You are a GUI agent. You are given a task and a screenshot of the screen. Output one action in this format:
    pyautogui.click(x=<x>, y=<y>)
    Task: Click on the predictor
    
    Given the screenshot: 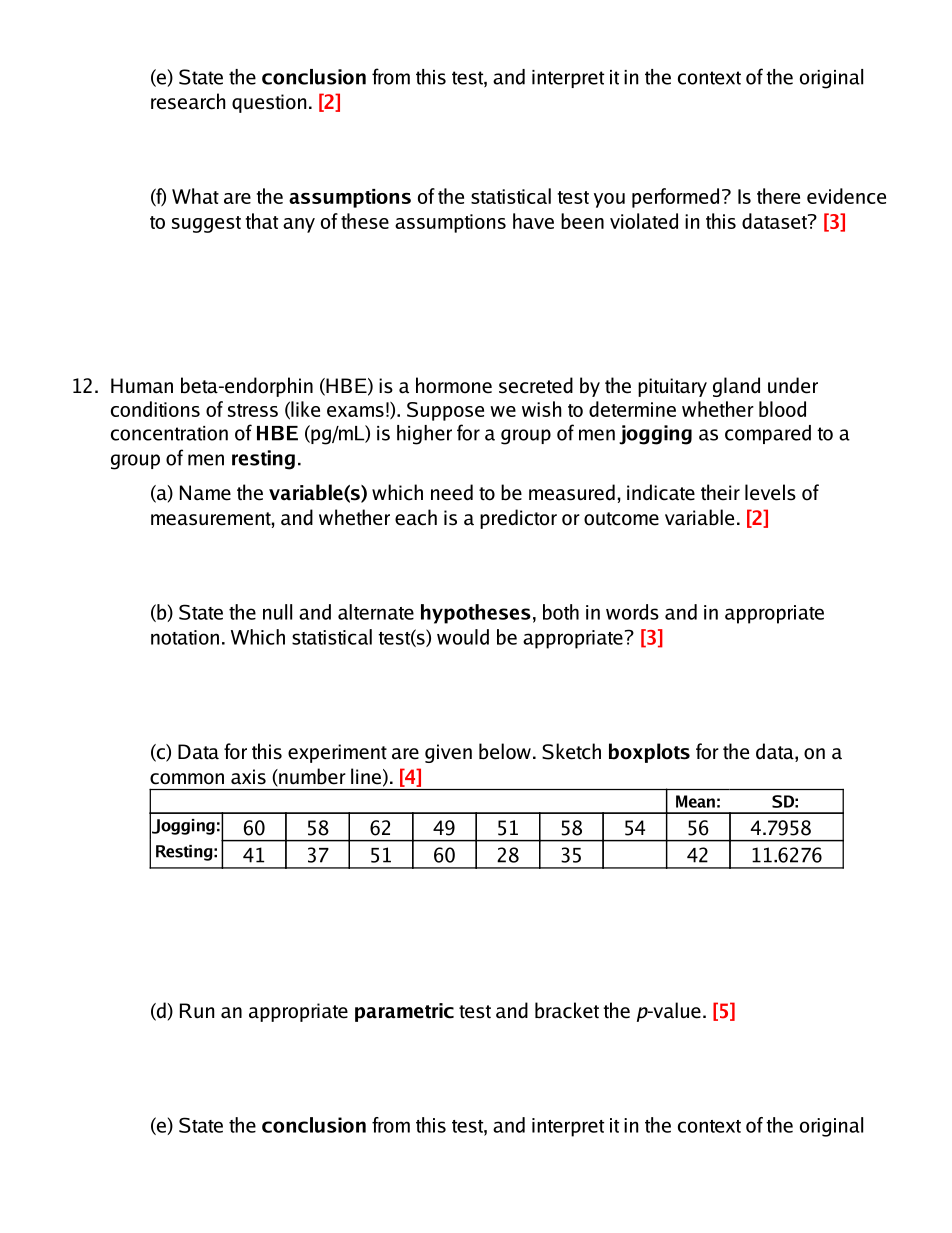 What is the action you would take?
    pyautogui.click(x=518, y=519)
